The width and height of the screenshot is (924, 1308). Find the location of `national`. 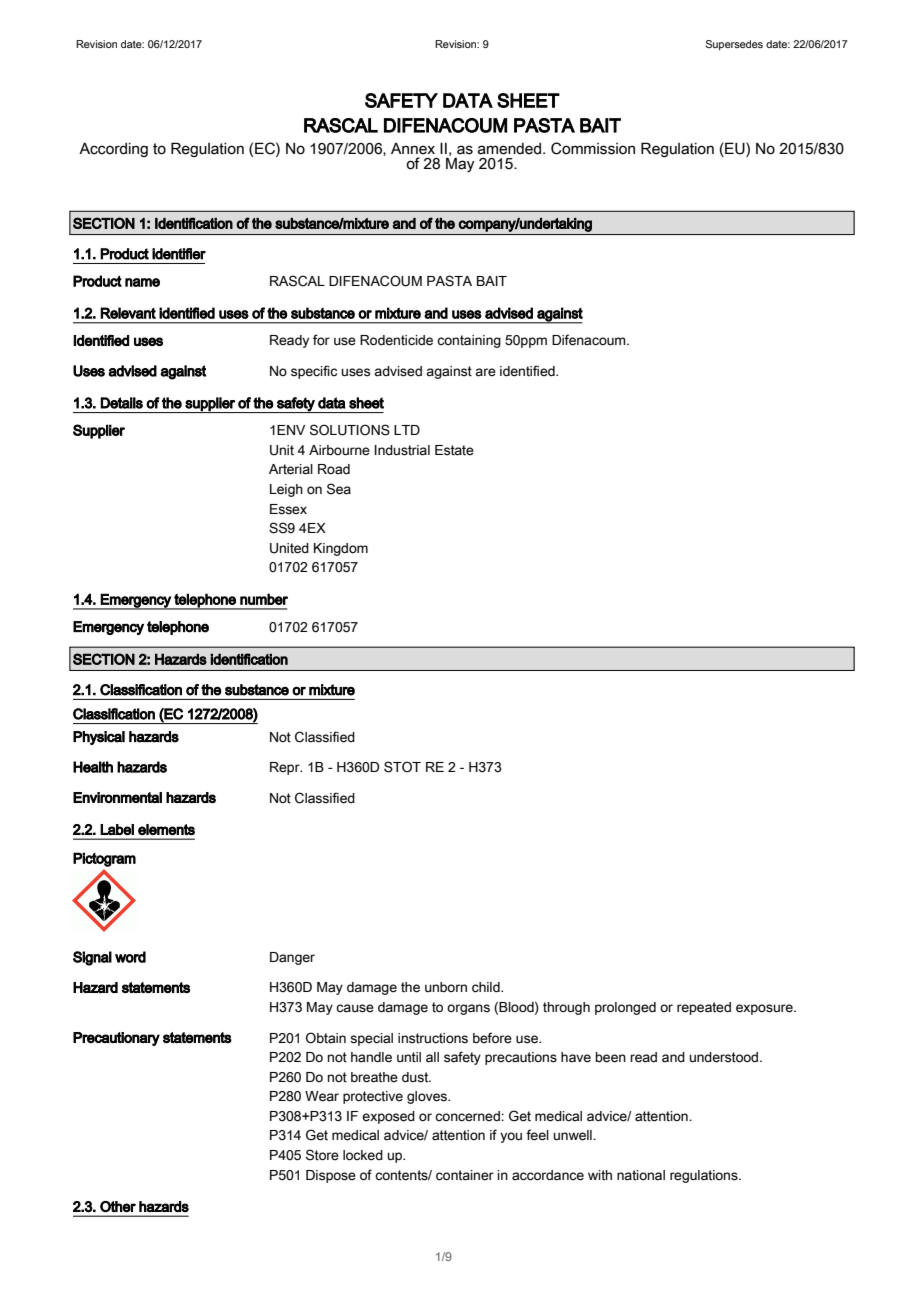

national is located at coordinates (641, 1175).
